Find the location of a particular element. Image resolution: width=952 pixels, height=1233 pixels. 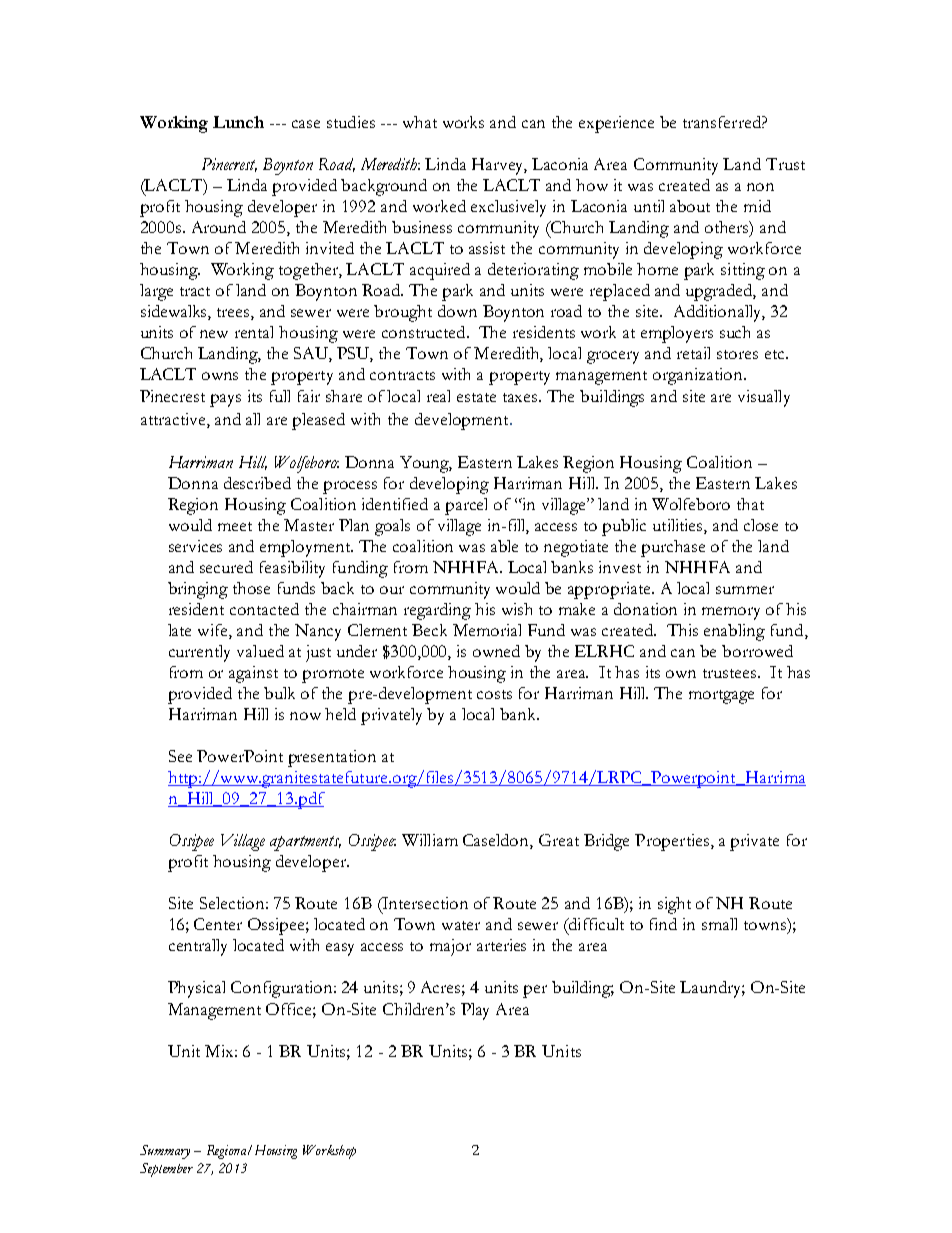

new is located at coordinates (214, 334).
